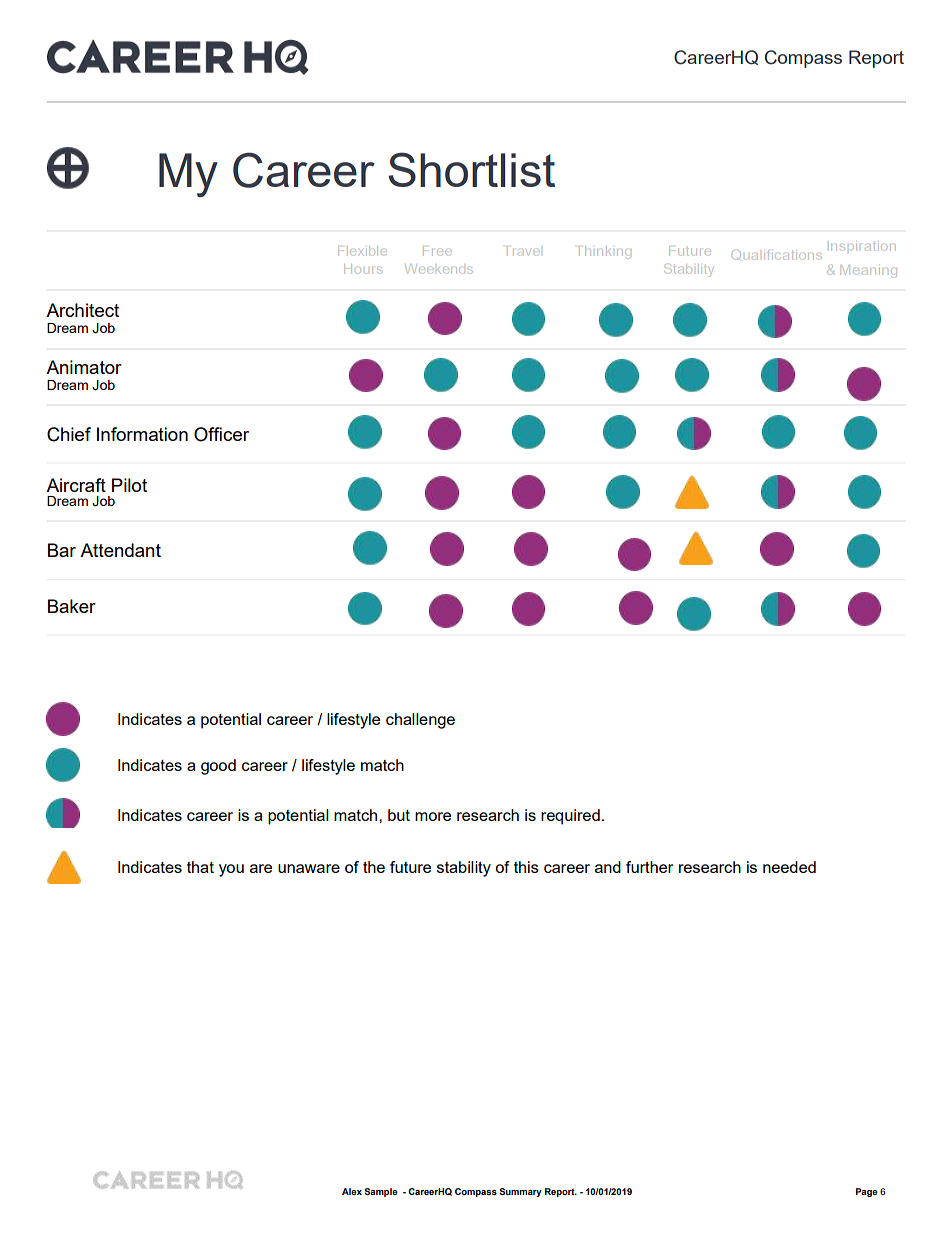 This screenshot has height=1233, width=952. Describe the element at coordinates (471, 169) in the screenshot. I see `Shortlist` at that location.
